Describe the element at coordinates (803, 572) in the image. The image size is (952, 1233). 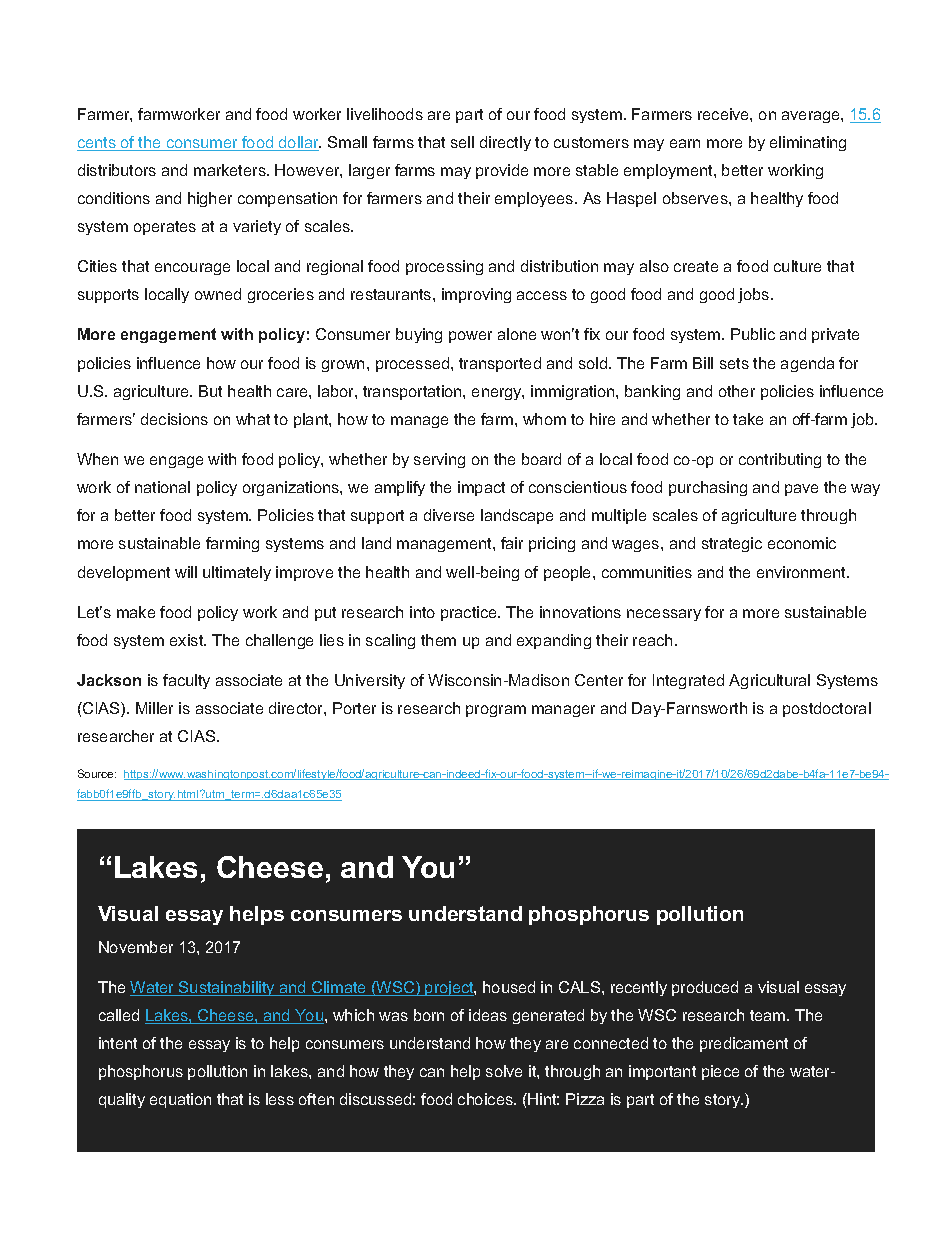
I see `environment` at that location.
